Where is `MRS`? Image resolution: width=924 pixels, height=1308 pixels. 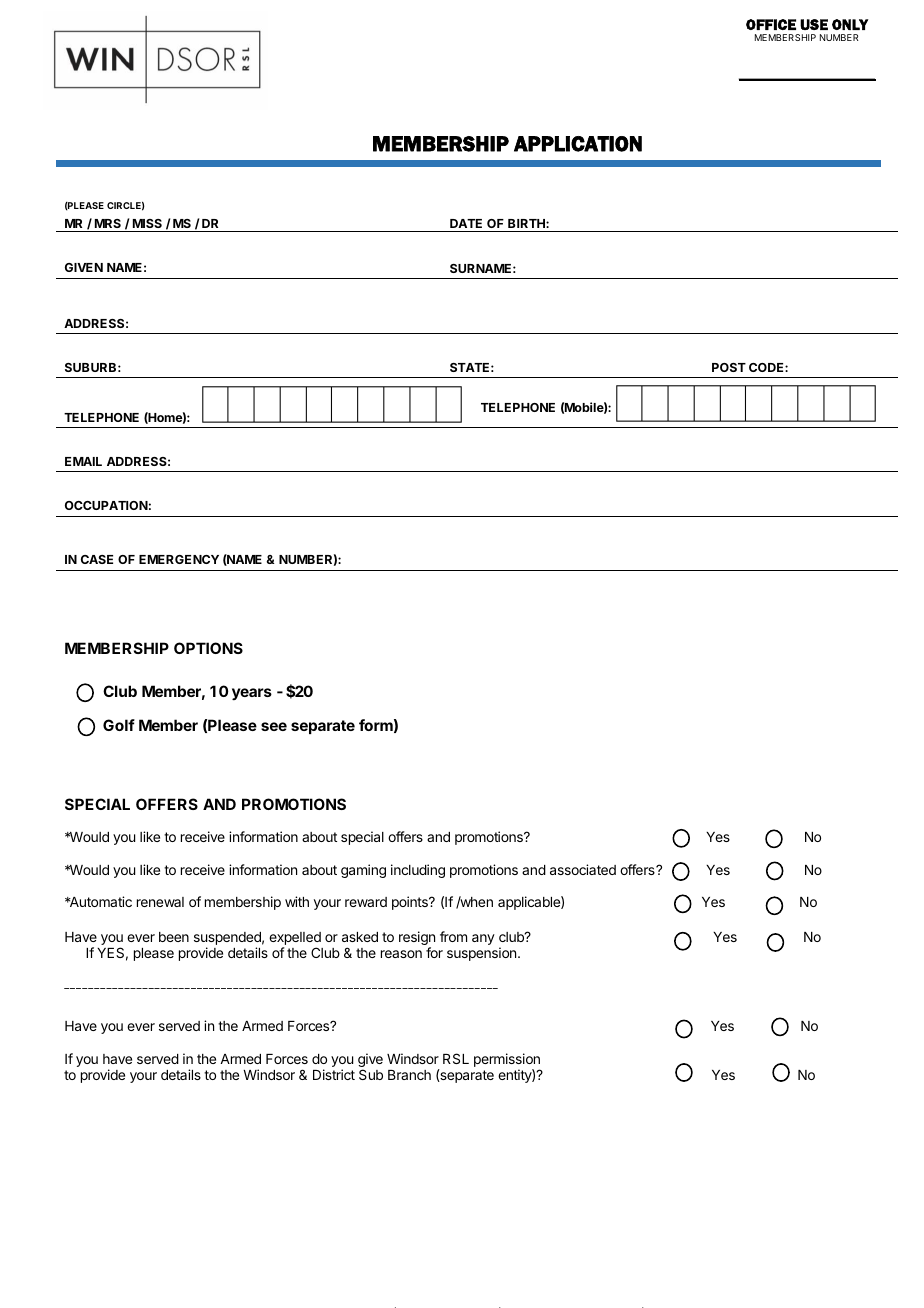
MRS is located at coordinates (108, 223).
